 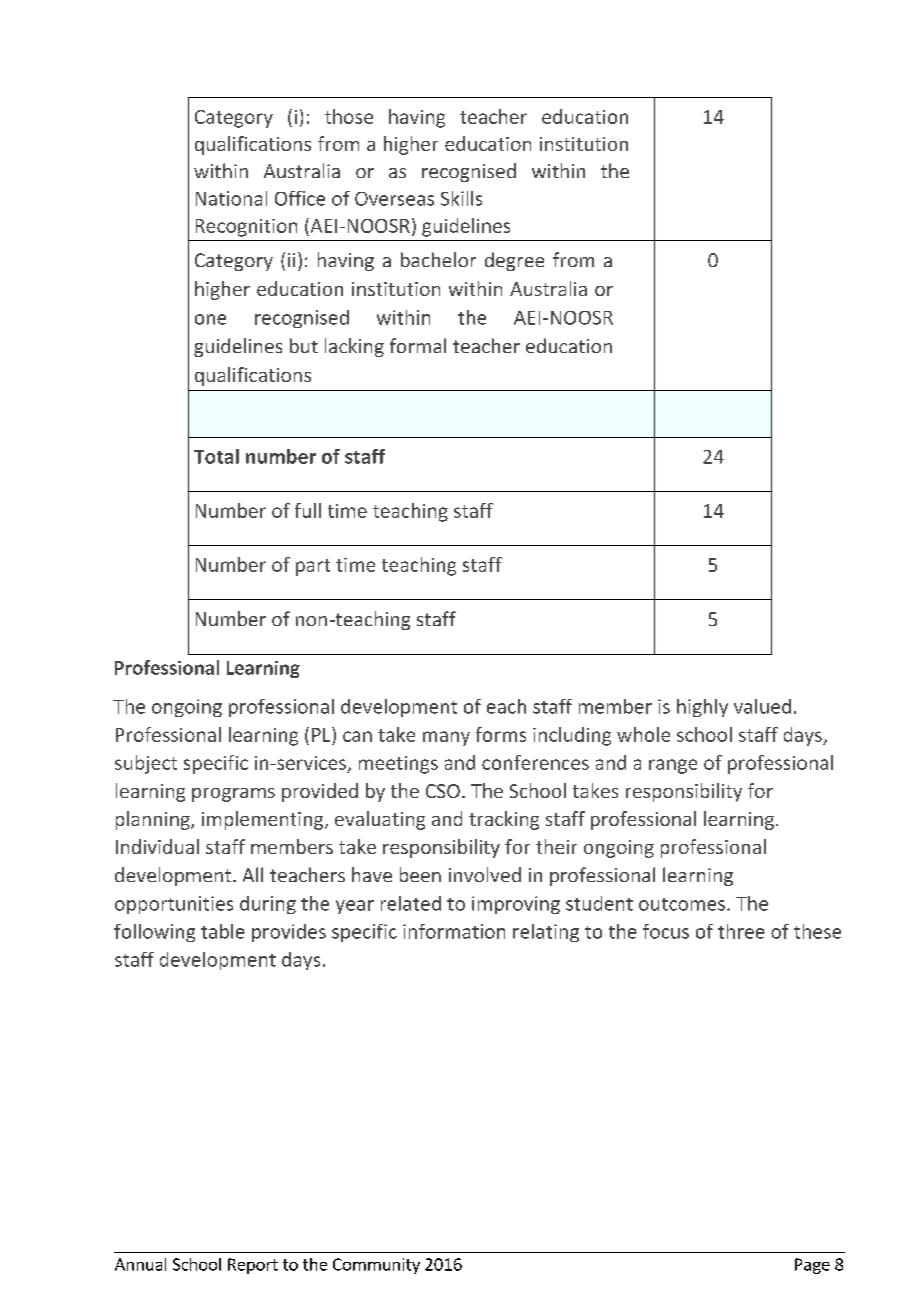 I want to click on degree, so click(x=514, y=261).
